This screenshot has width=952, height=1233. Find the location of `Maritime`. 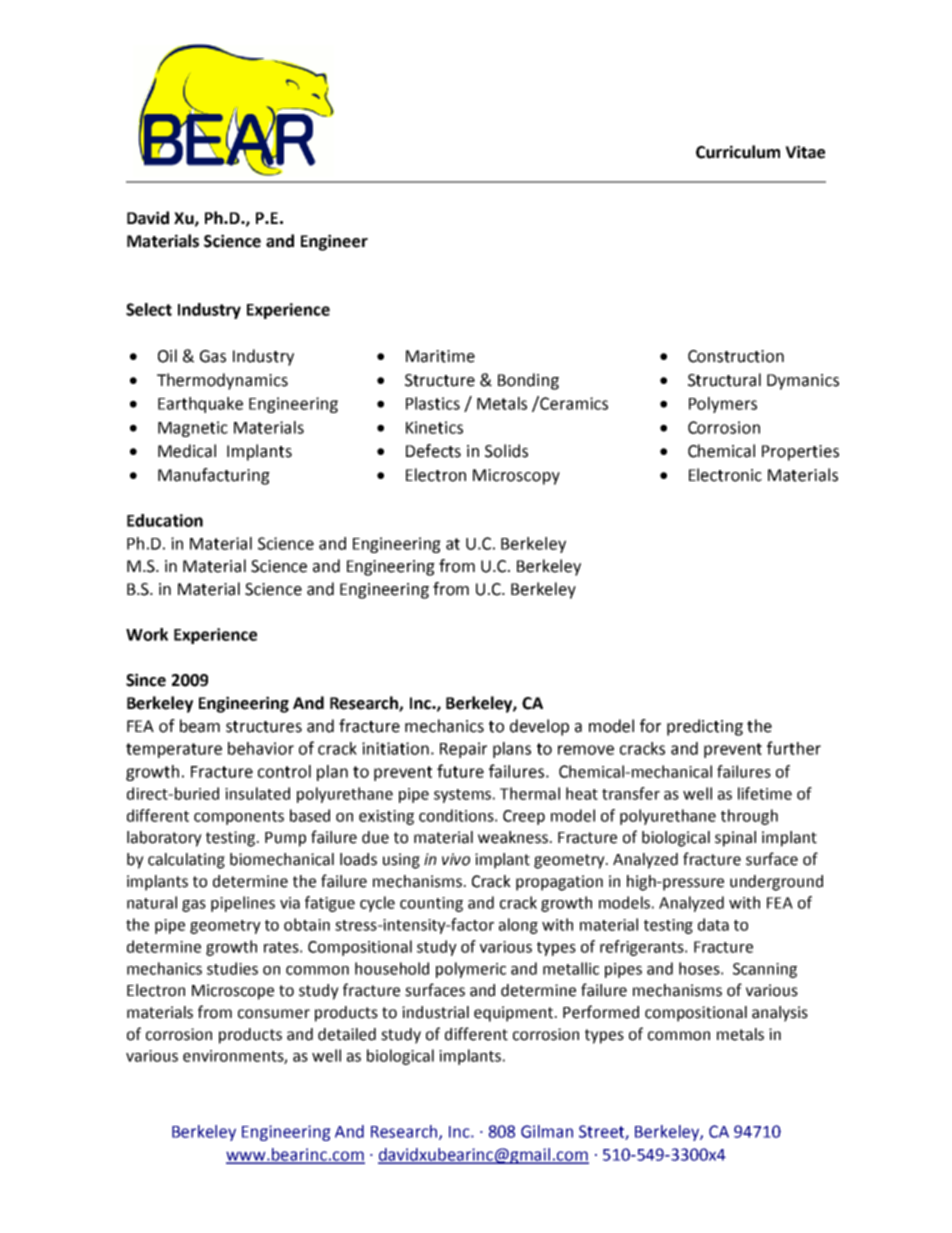

Maritime is located at coordinates (440, 356).
